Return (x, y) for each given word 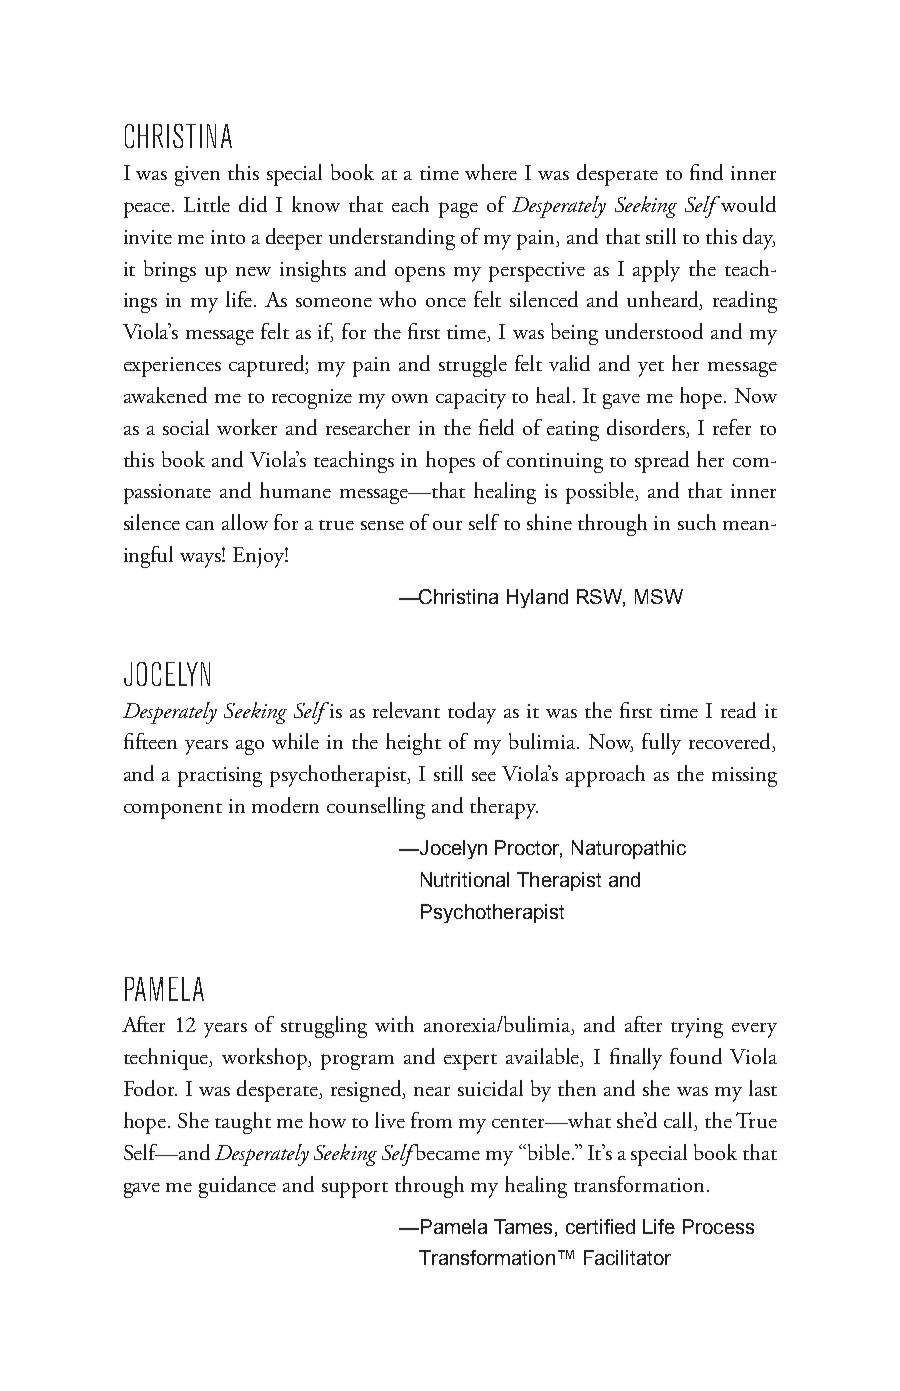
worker (247, 427)
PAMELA (164, 989)
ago (250, 747)
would (748, 204)
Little (207, 204)
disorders (647, 428)
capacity (471, 399)
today (472, 713)
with (394, 1024)
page (458, 210)
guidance (237, 1187)
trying (697, 1028)
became (446, 1152)
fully (661, 744)
